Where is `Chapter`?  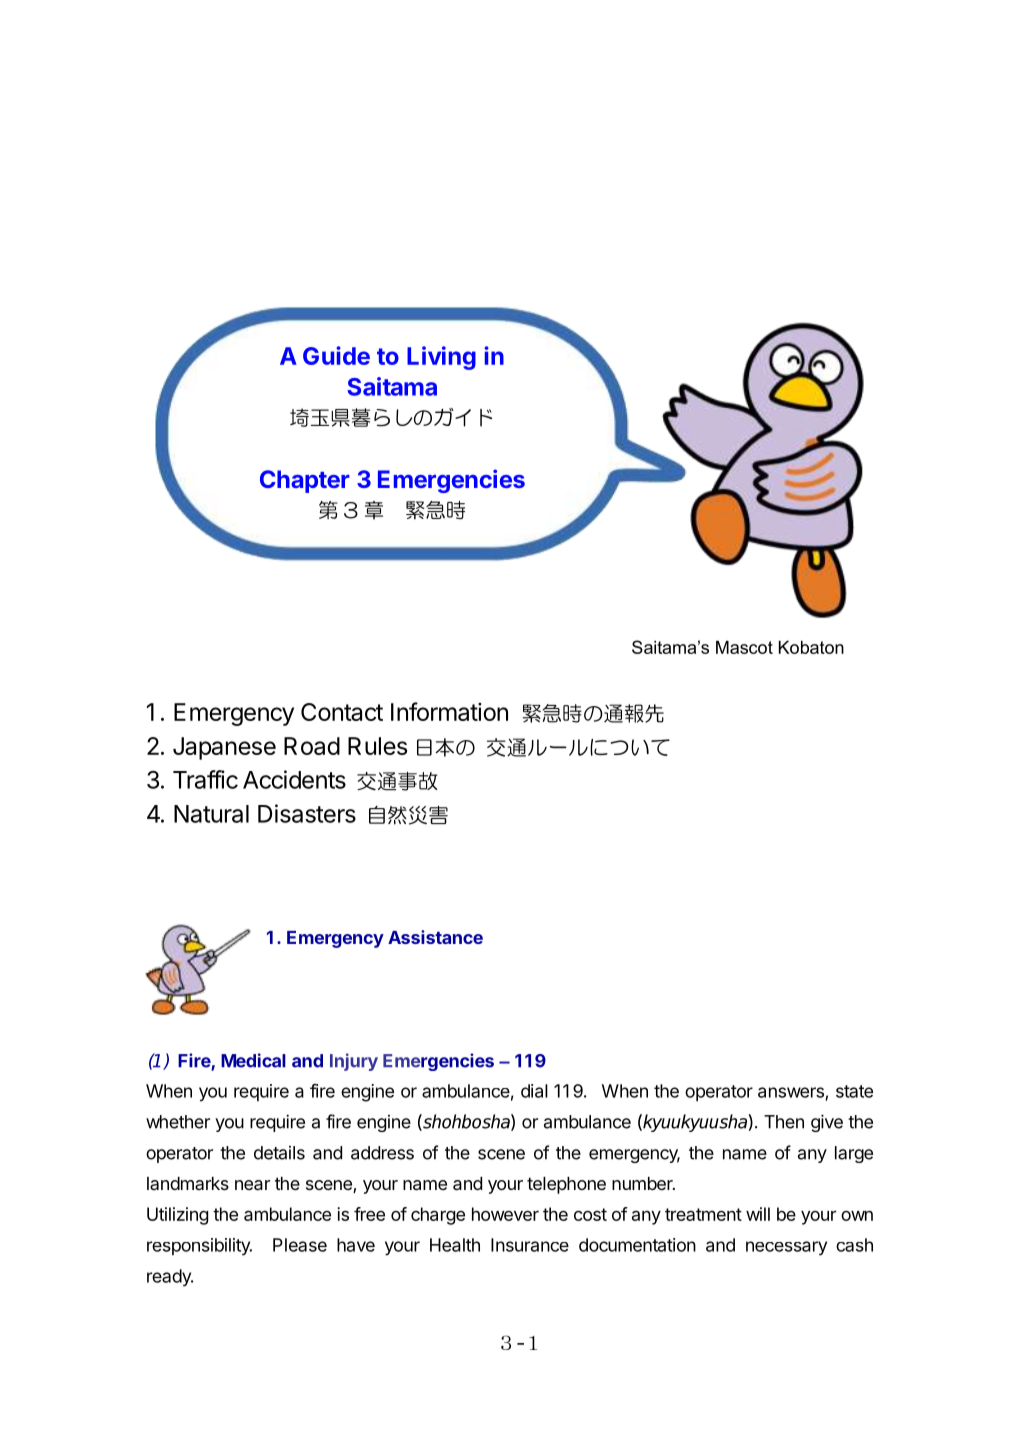
Chapter is located at coordinates (305, 481).
